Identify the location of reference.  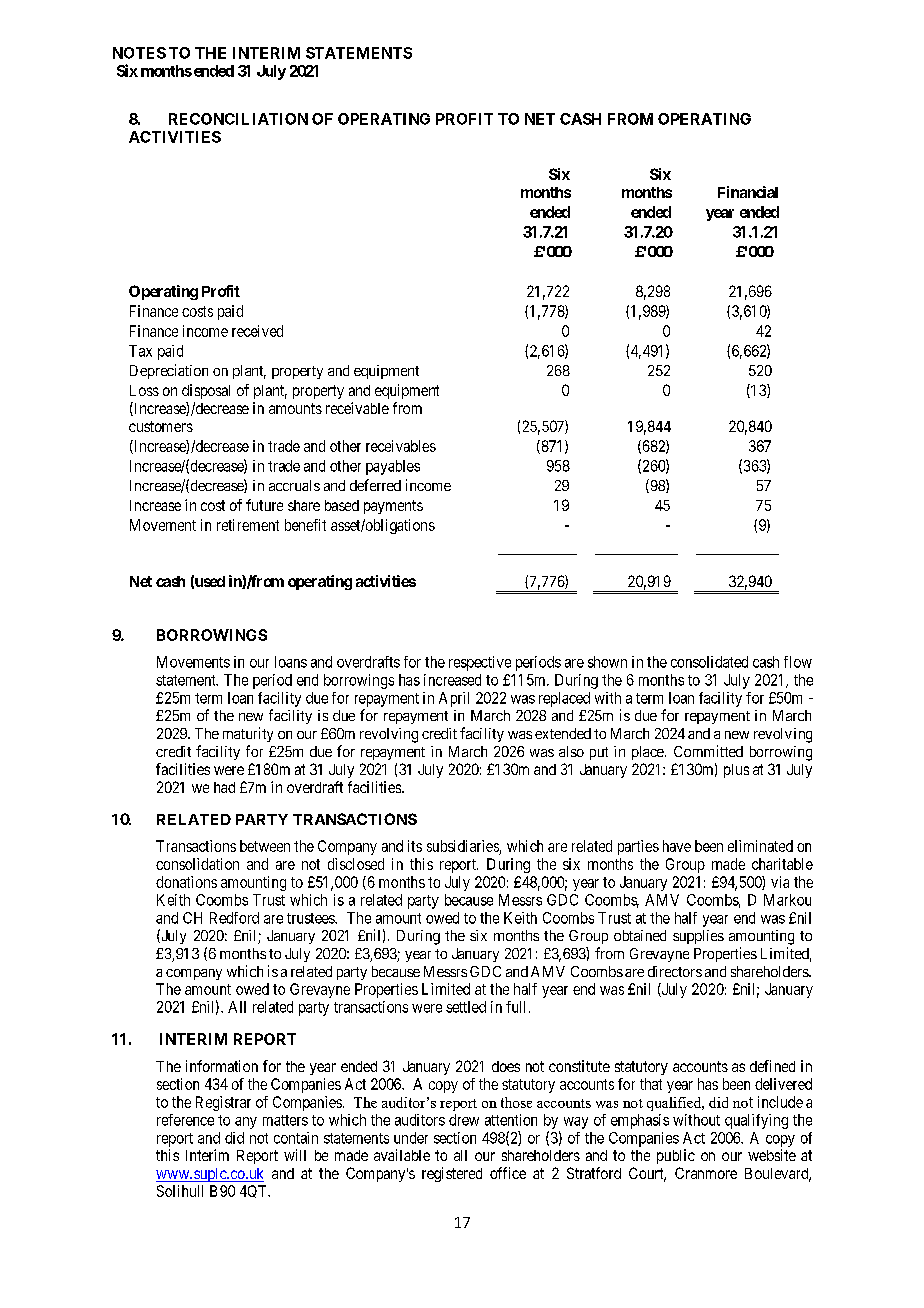
(185, 1120).
